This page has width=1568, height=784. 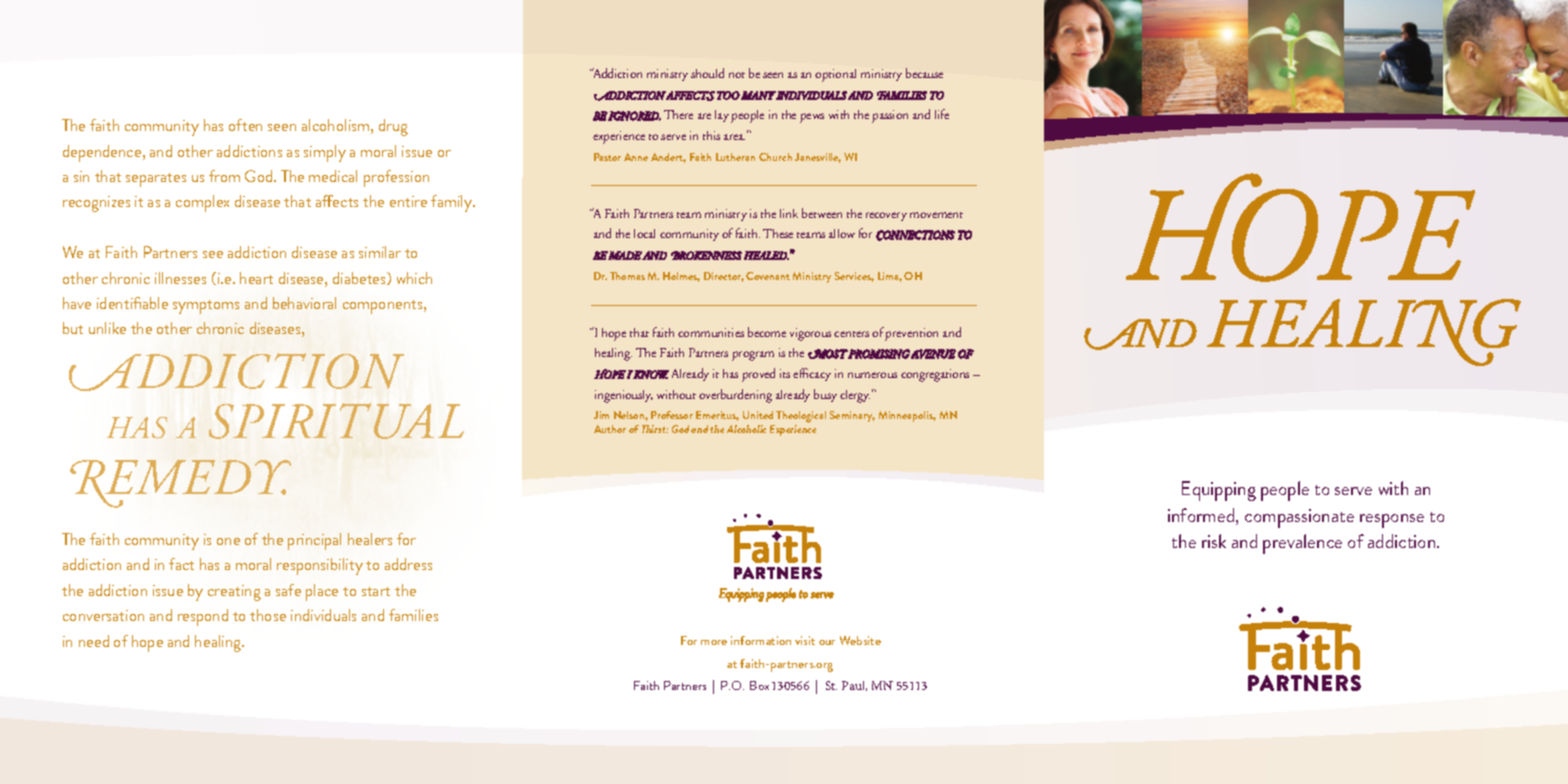 I want to click on Paul, so click(x=854, y=686).
